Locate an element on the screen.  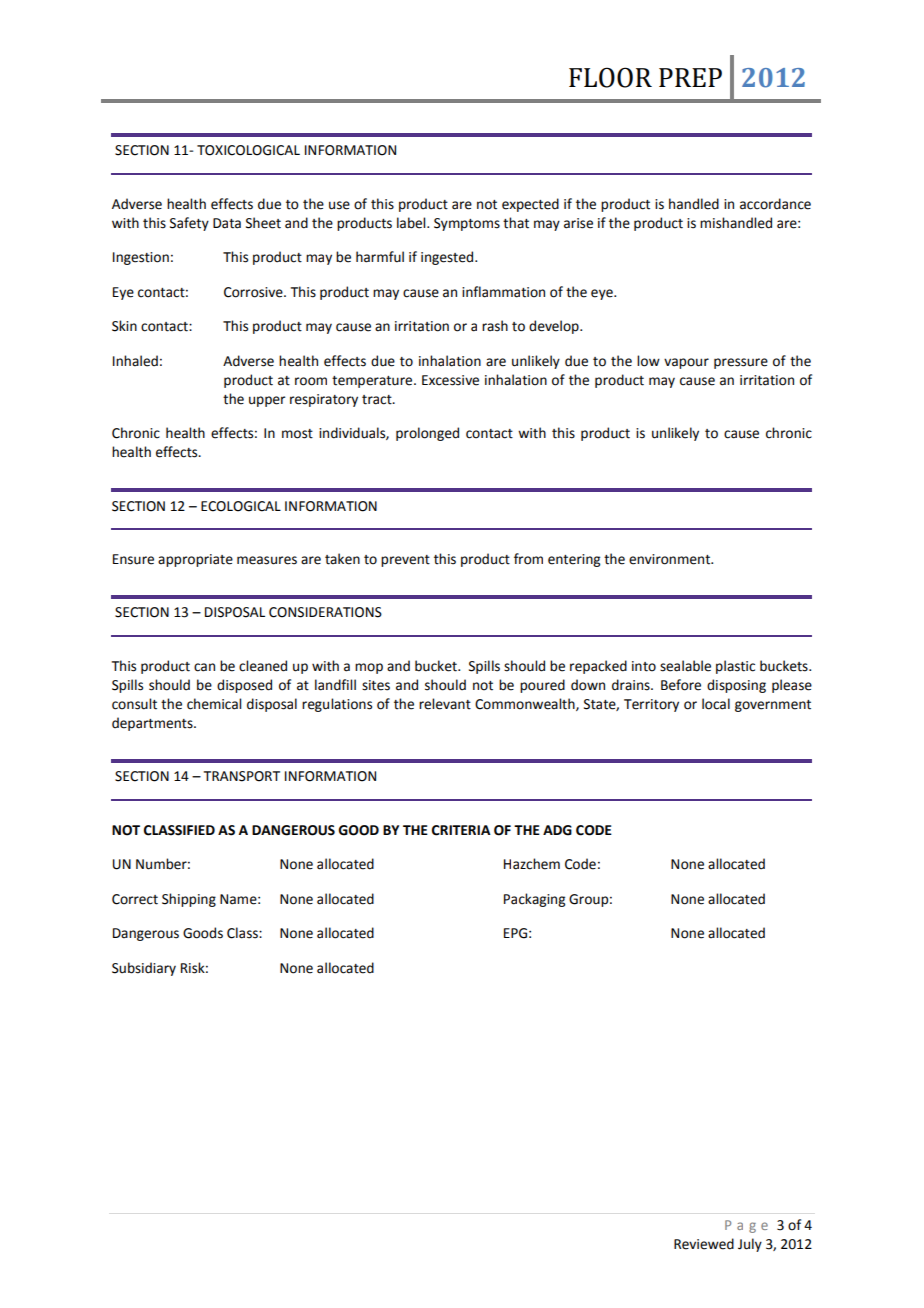
Safety is located at coordinates (189, 224).
